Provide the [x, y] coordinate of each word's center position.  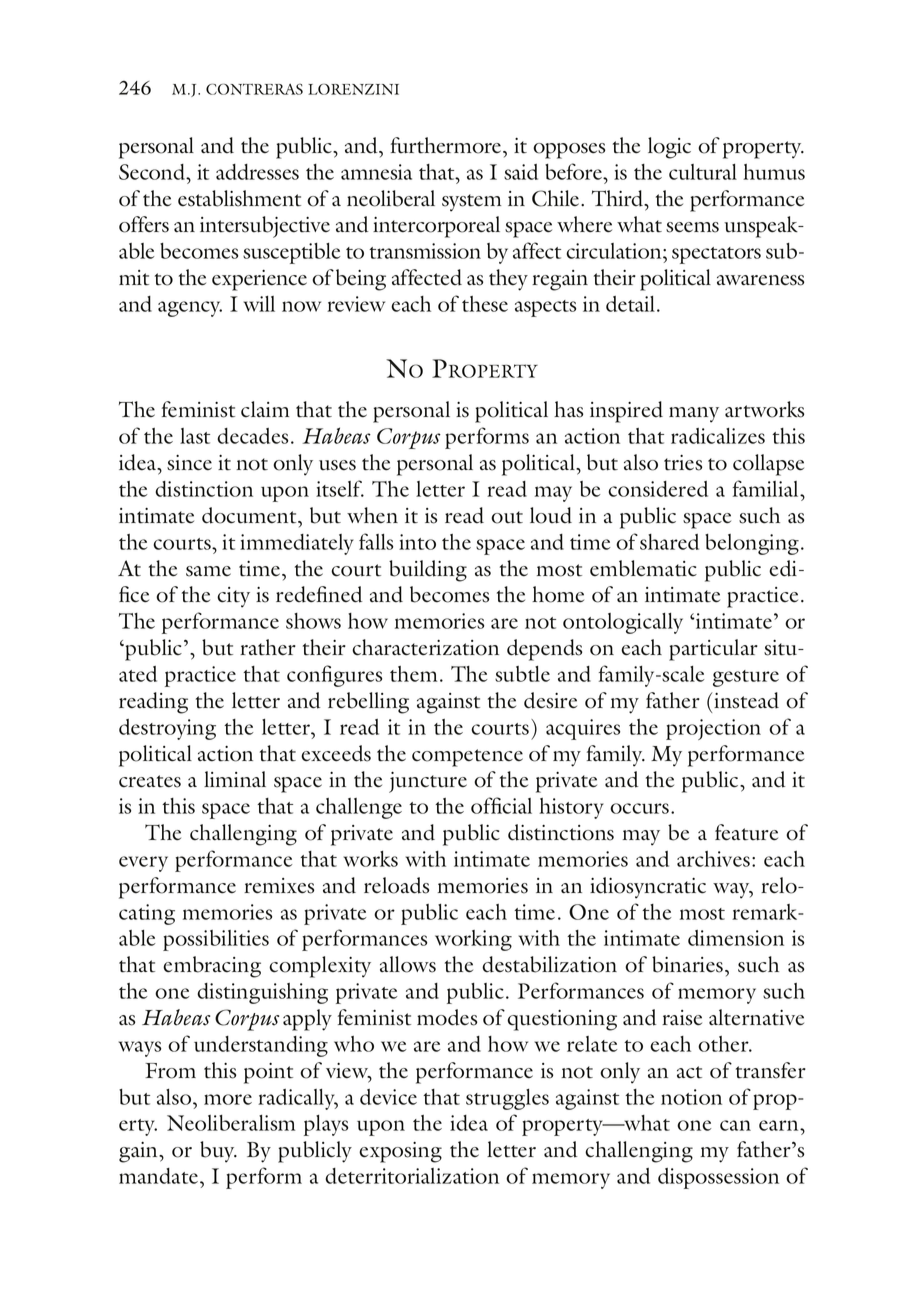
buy [218, 1152]
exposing [400, 1152]
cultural [703, 172]
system [471, 203]
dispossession [718, 1178]
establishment [239, 198]
